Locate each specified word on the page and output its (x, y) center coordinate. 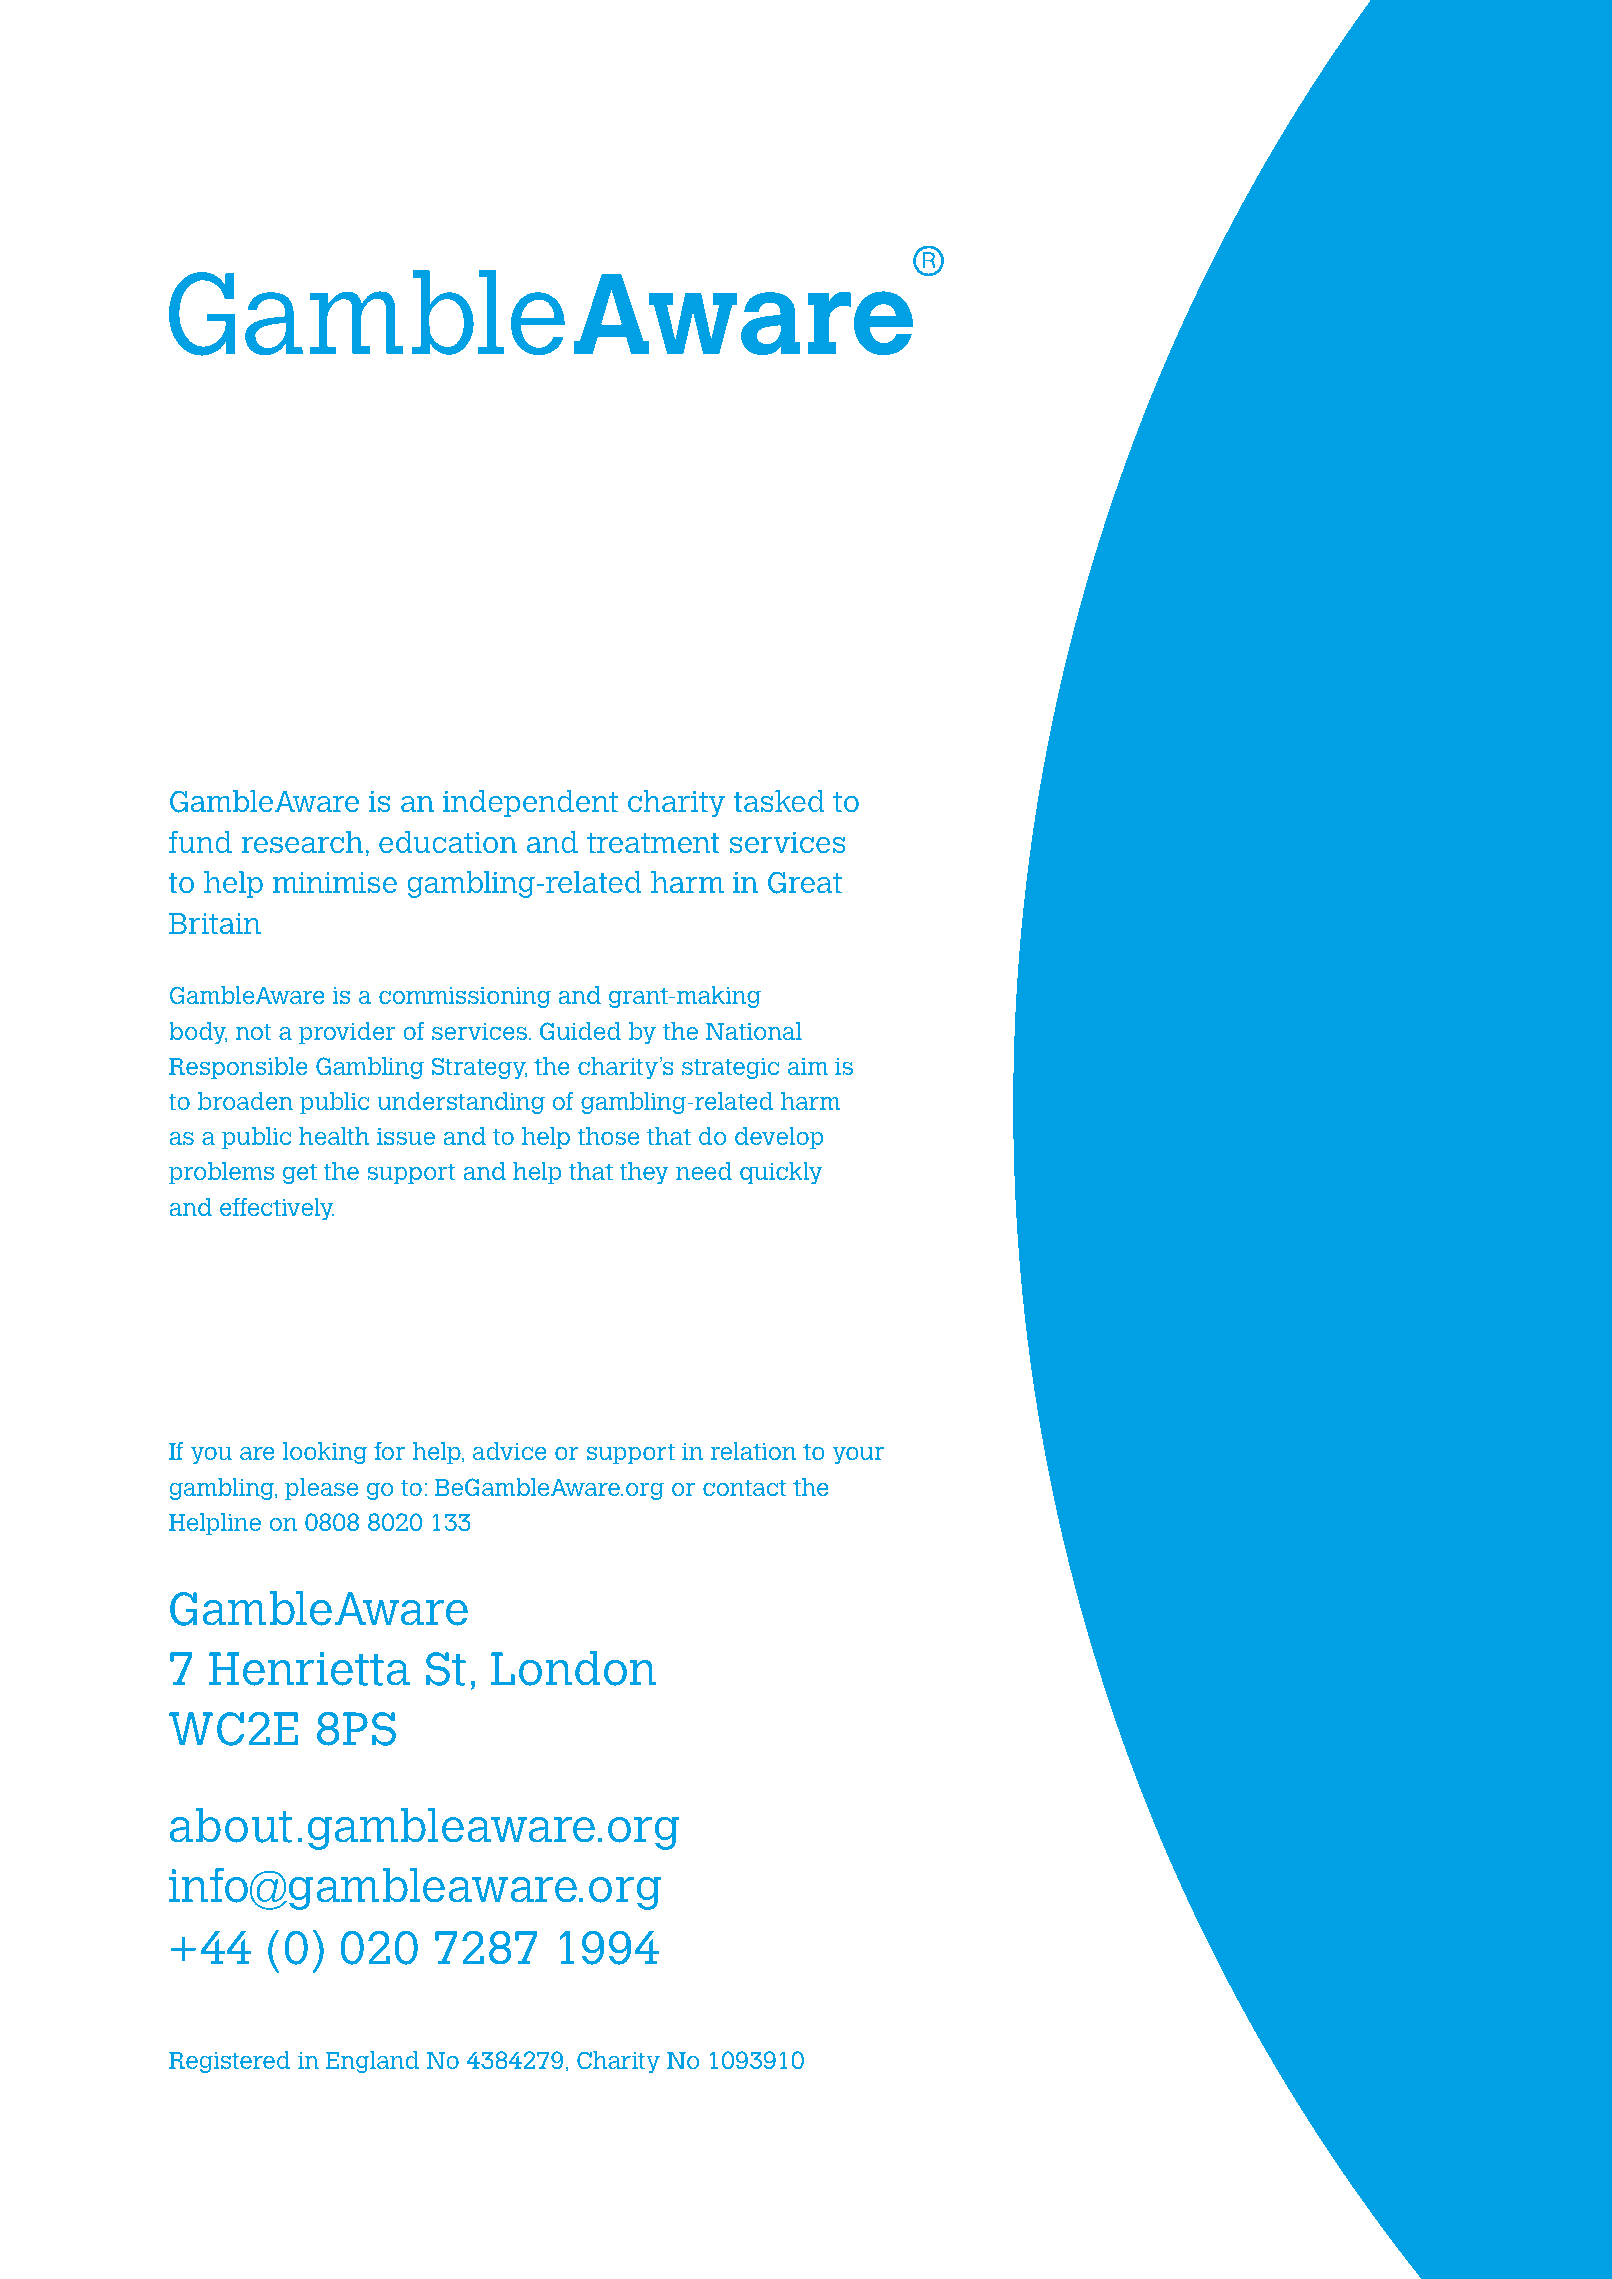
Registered (229, 2062)
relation (753, 1451)
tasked (779, 801)
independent (530, 803)
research (302, 842)
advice (510, 1451)
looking (325, 1453)
